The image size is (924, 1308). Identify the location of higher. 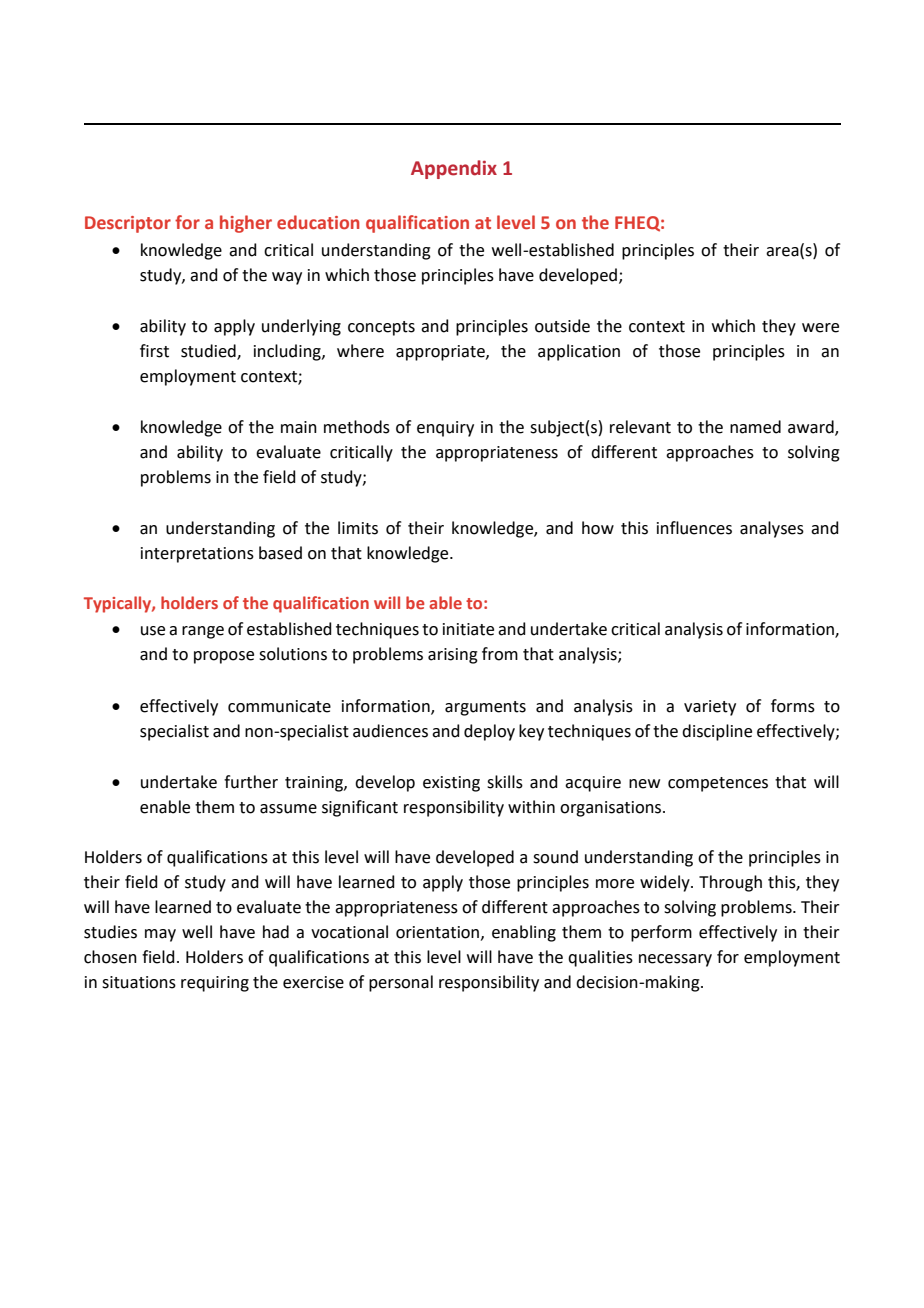
(246, 224).
